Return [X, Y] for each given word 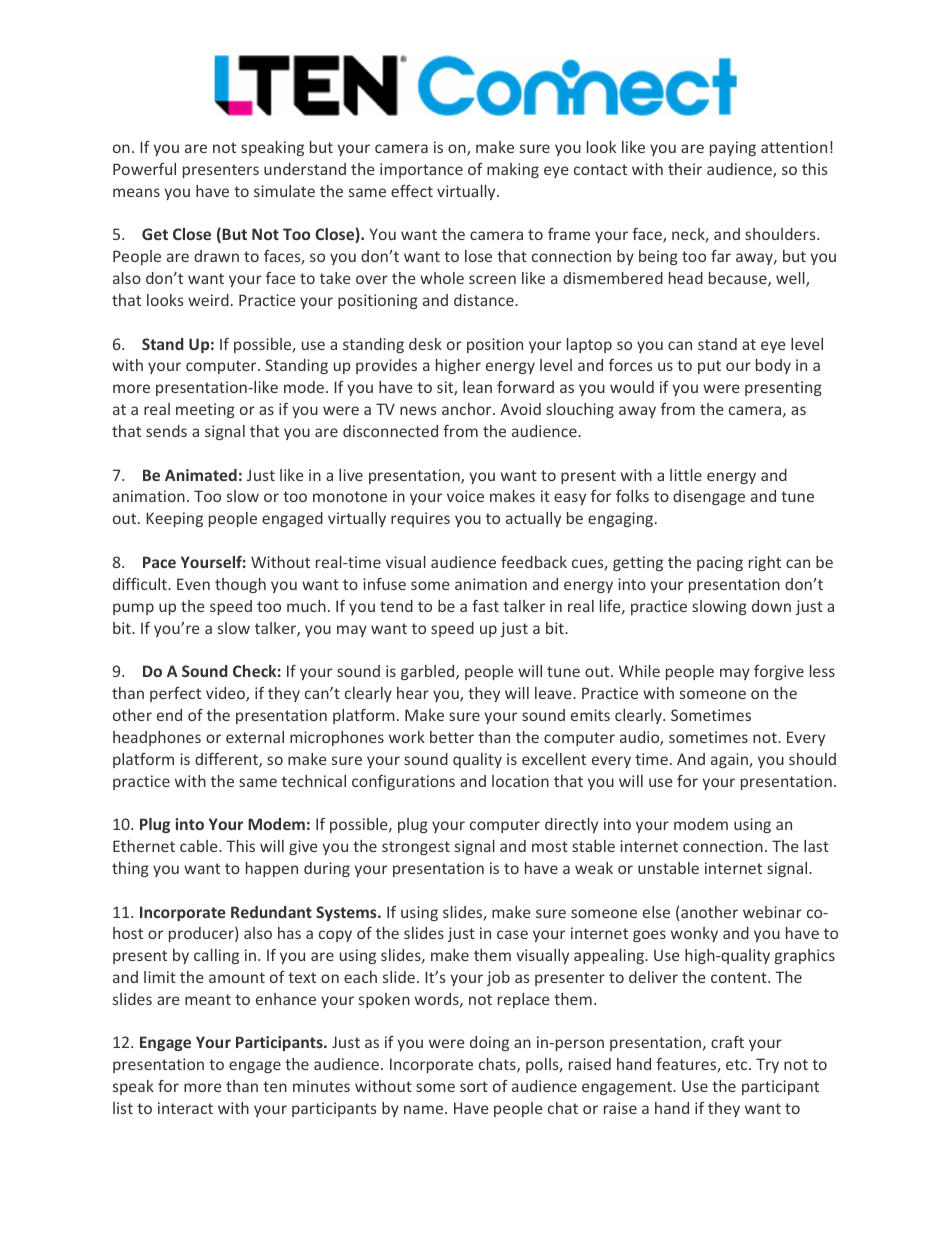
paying [733, 148]
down [771, 606]
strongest [416, 848]
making [513, 170]
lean [477, 387]
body [773, 366]
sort [474, 1086]
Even [193, 584]
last [816, 846]
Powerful [144, 169]
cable [200, 846]
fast [485, 606]
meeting [205, 410]
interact [185, 1108]
